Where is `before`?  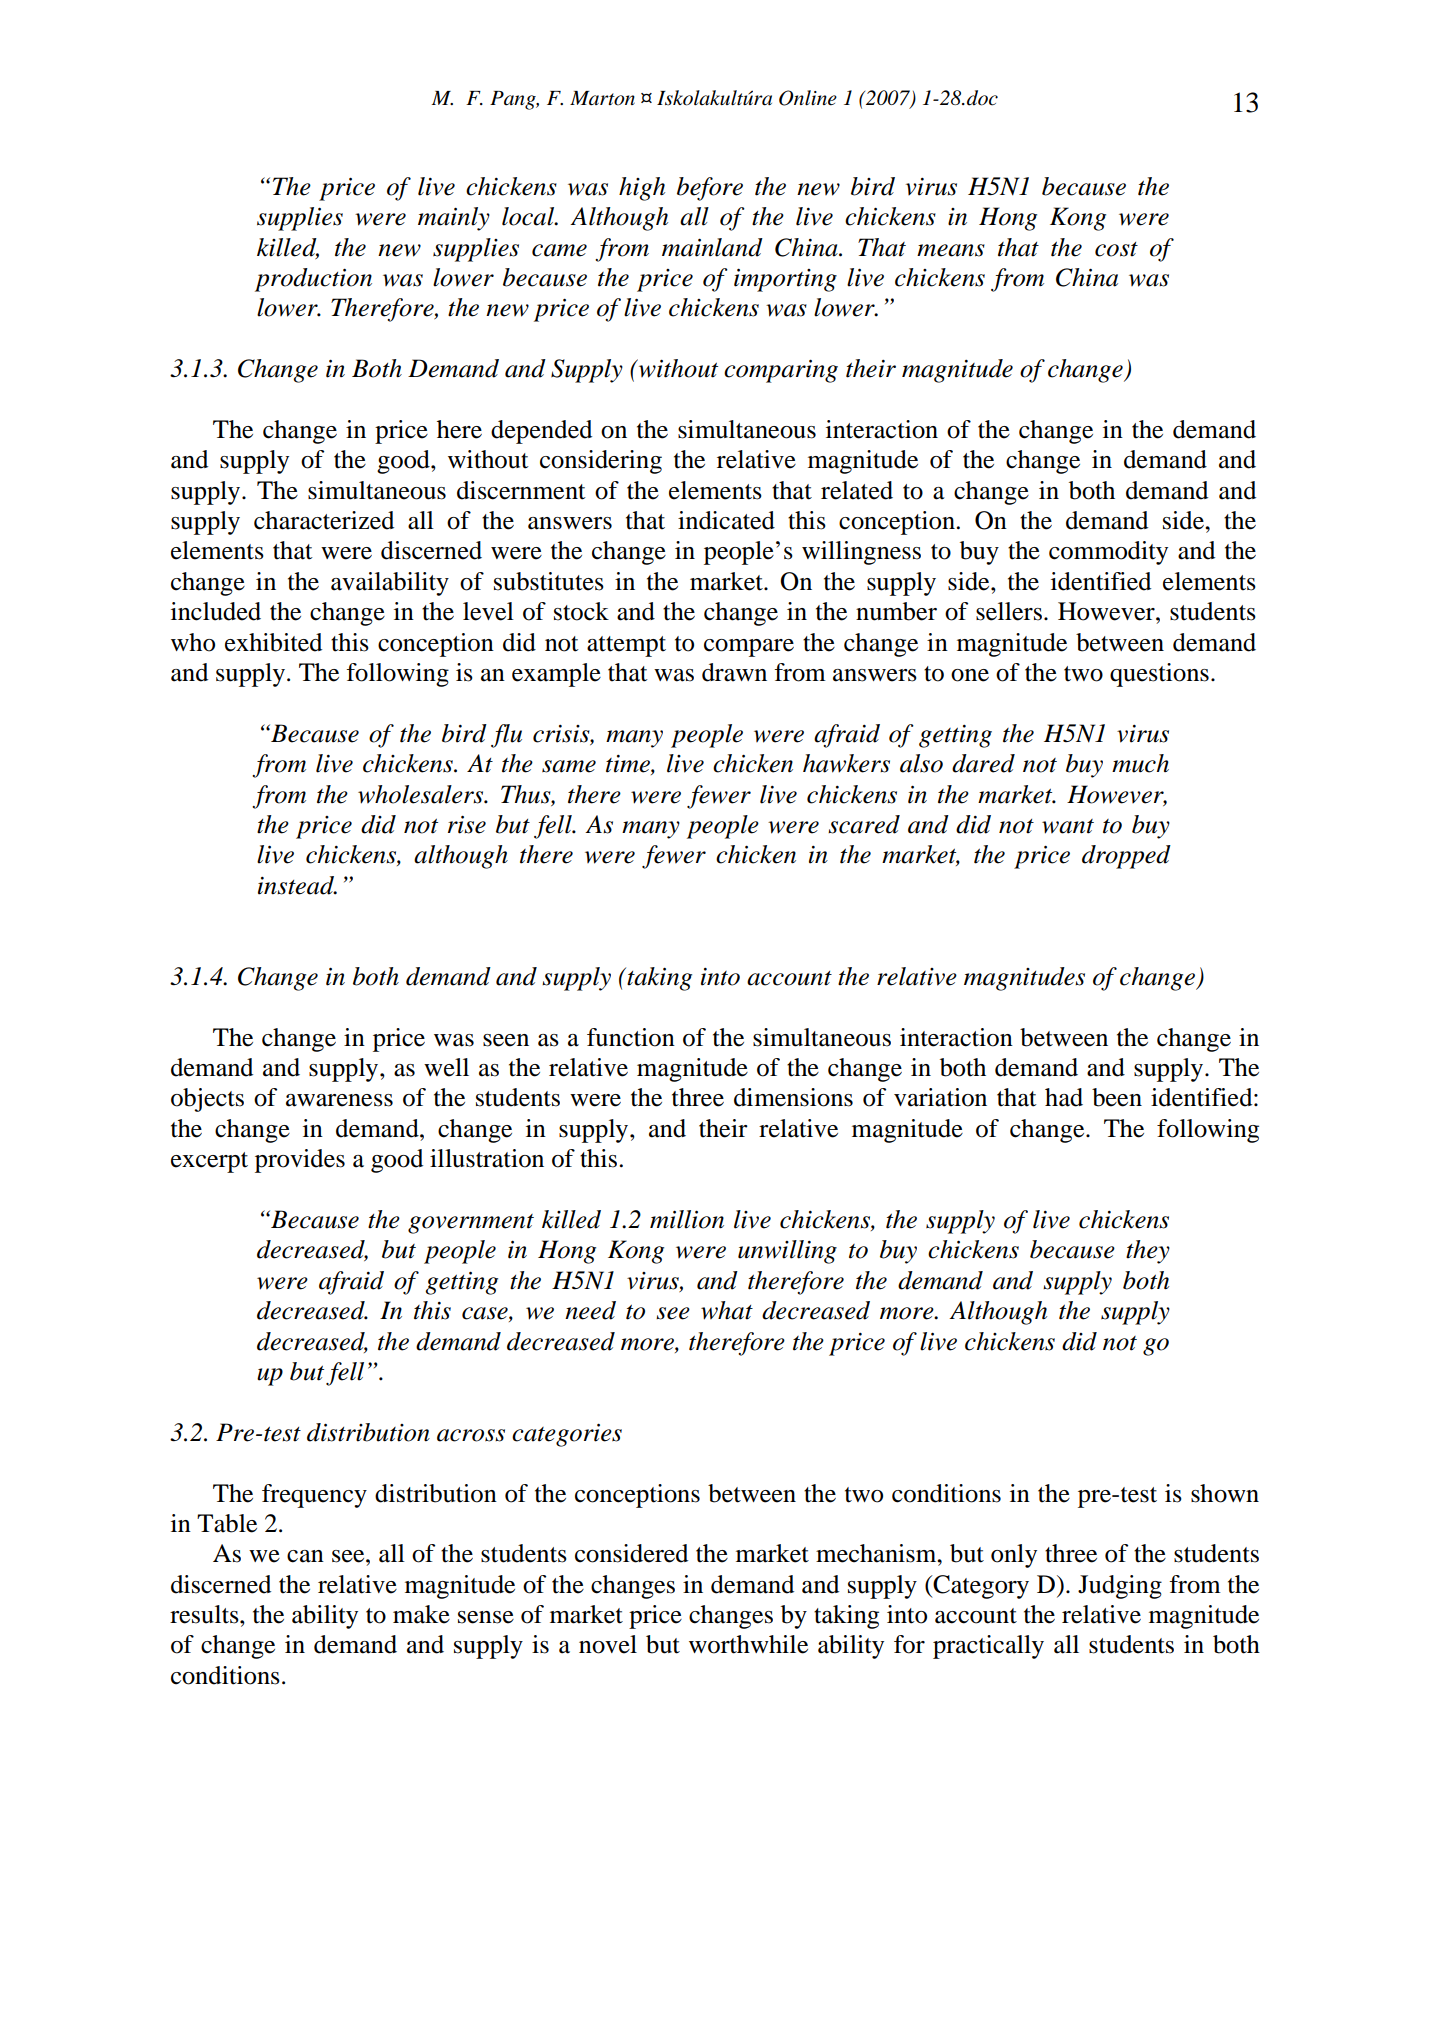
before is located at coordinates (710, 189).
